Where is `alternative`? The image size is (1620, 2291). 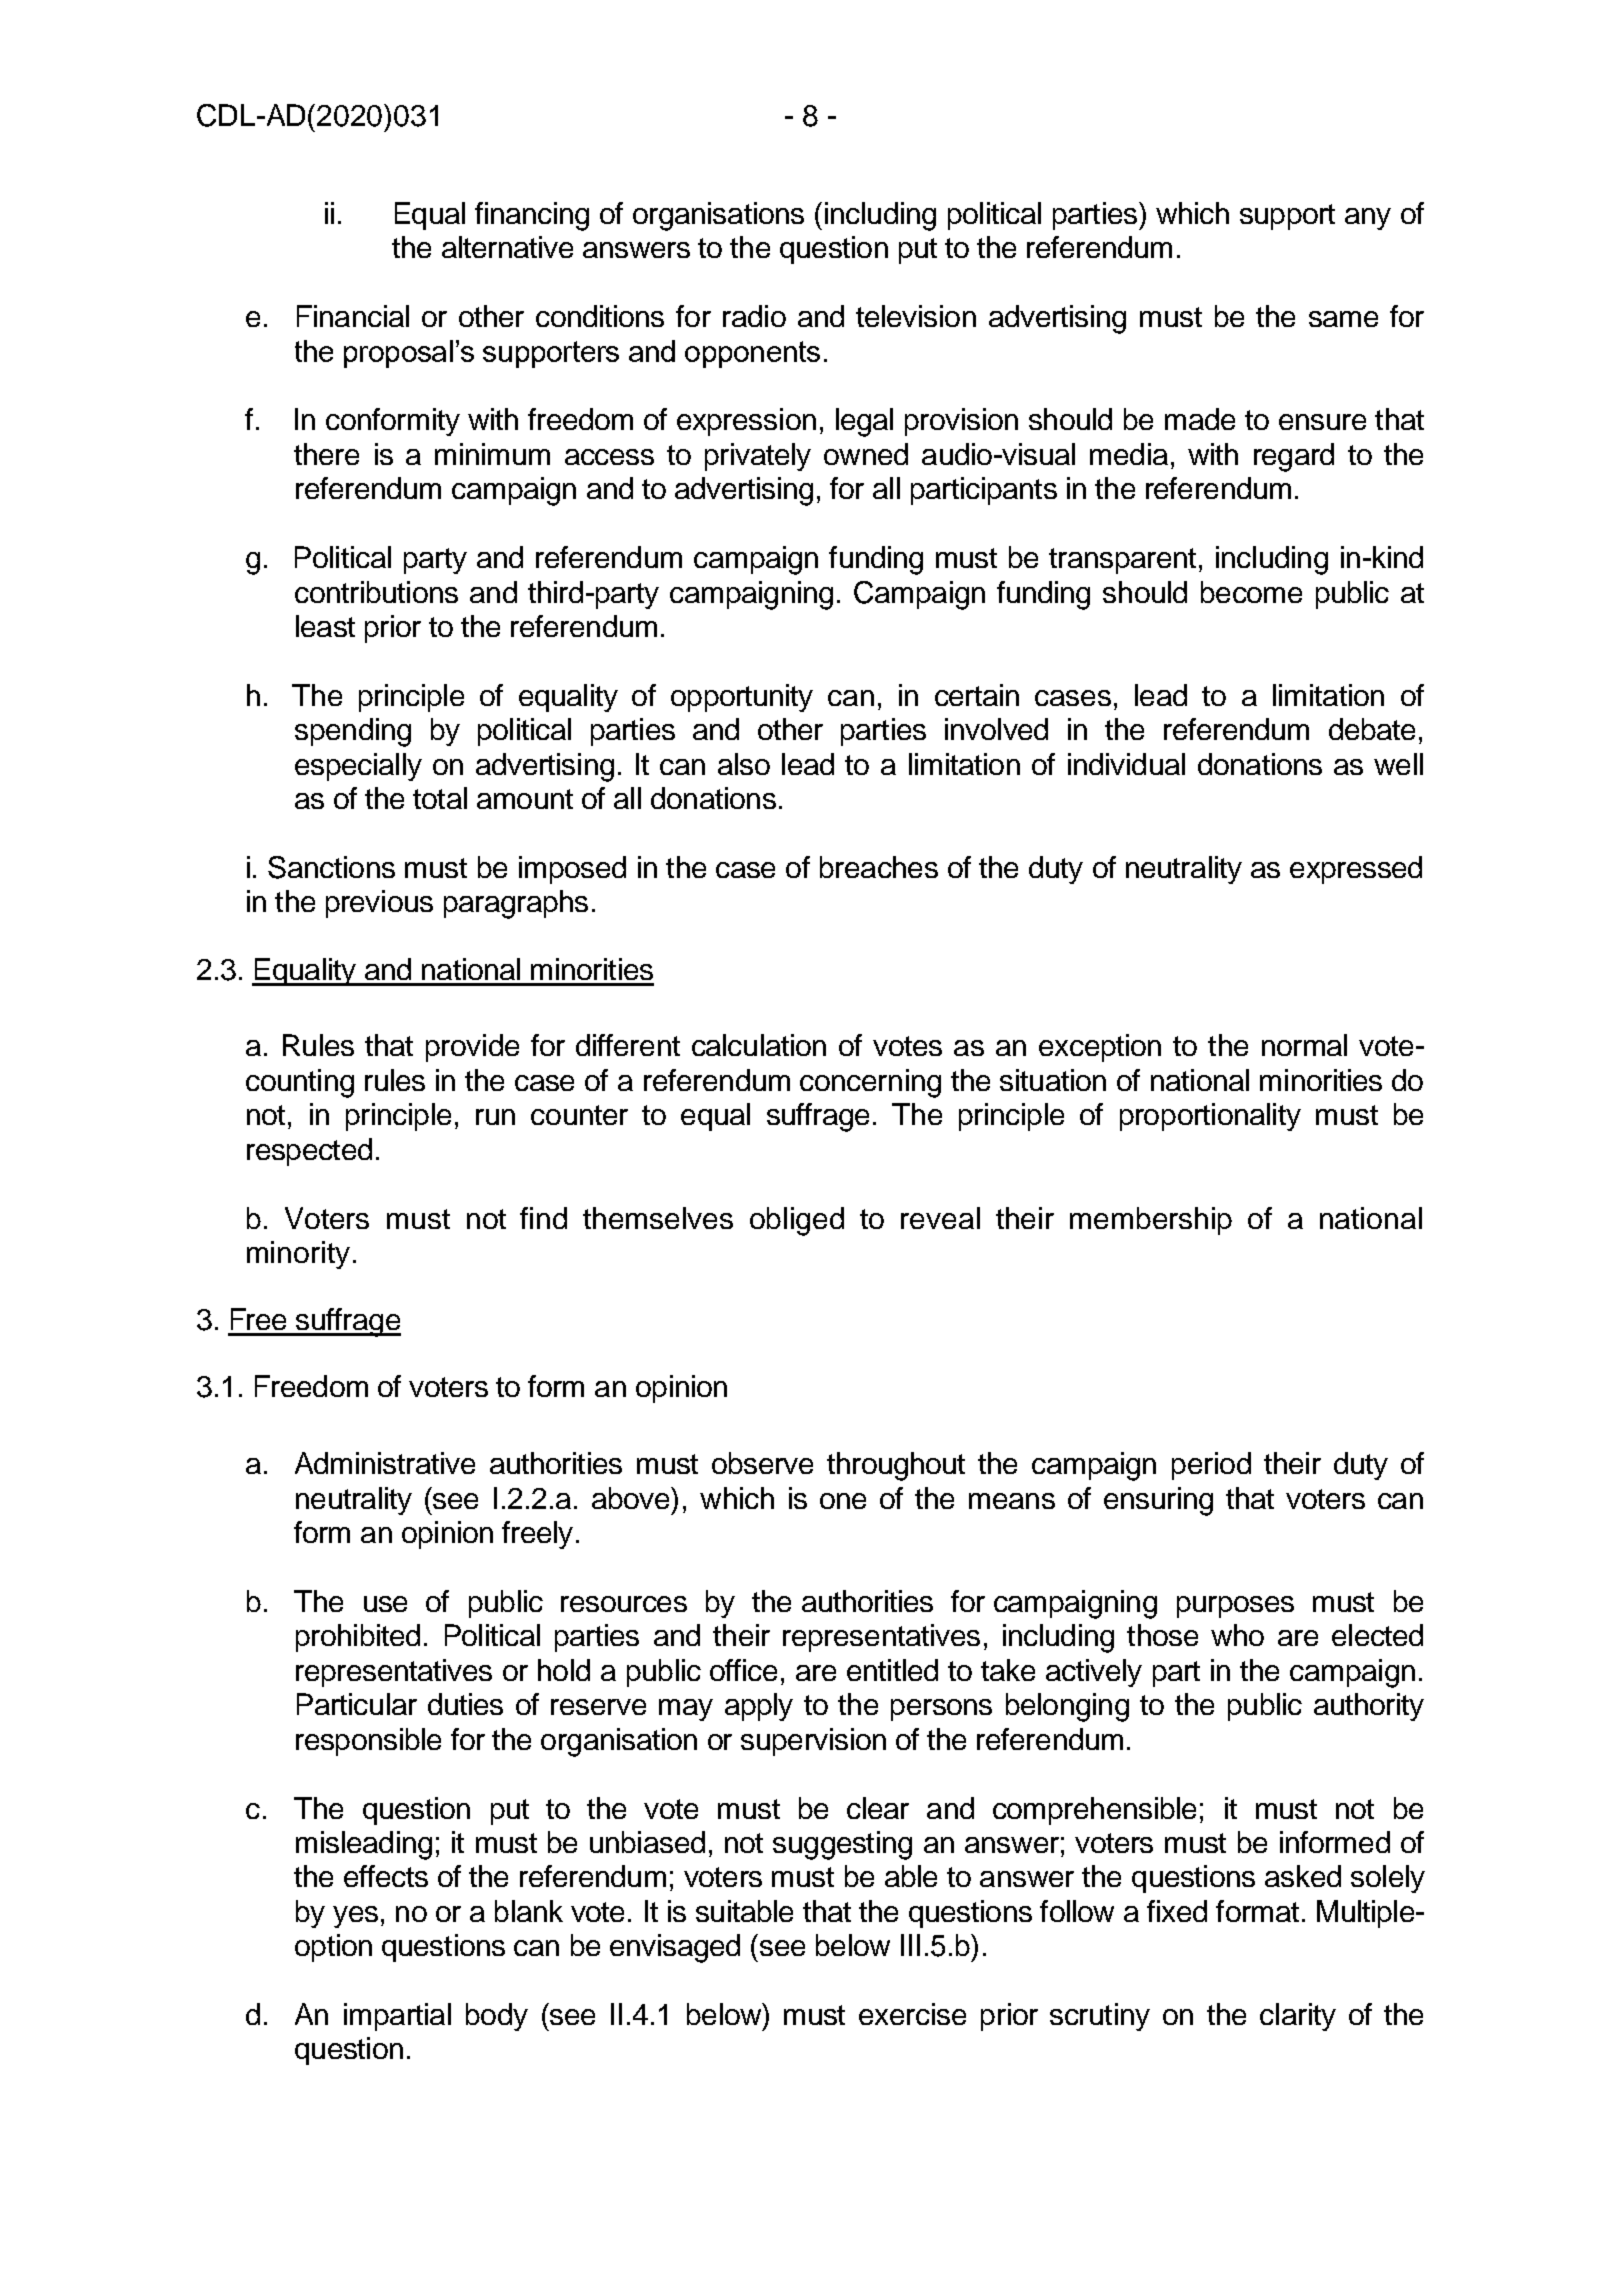
alternative is located at coordinates (507, 247).
